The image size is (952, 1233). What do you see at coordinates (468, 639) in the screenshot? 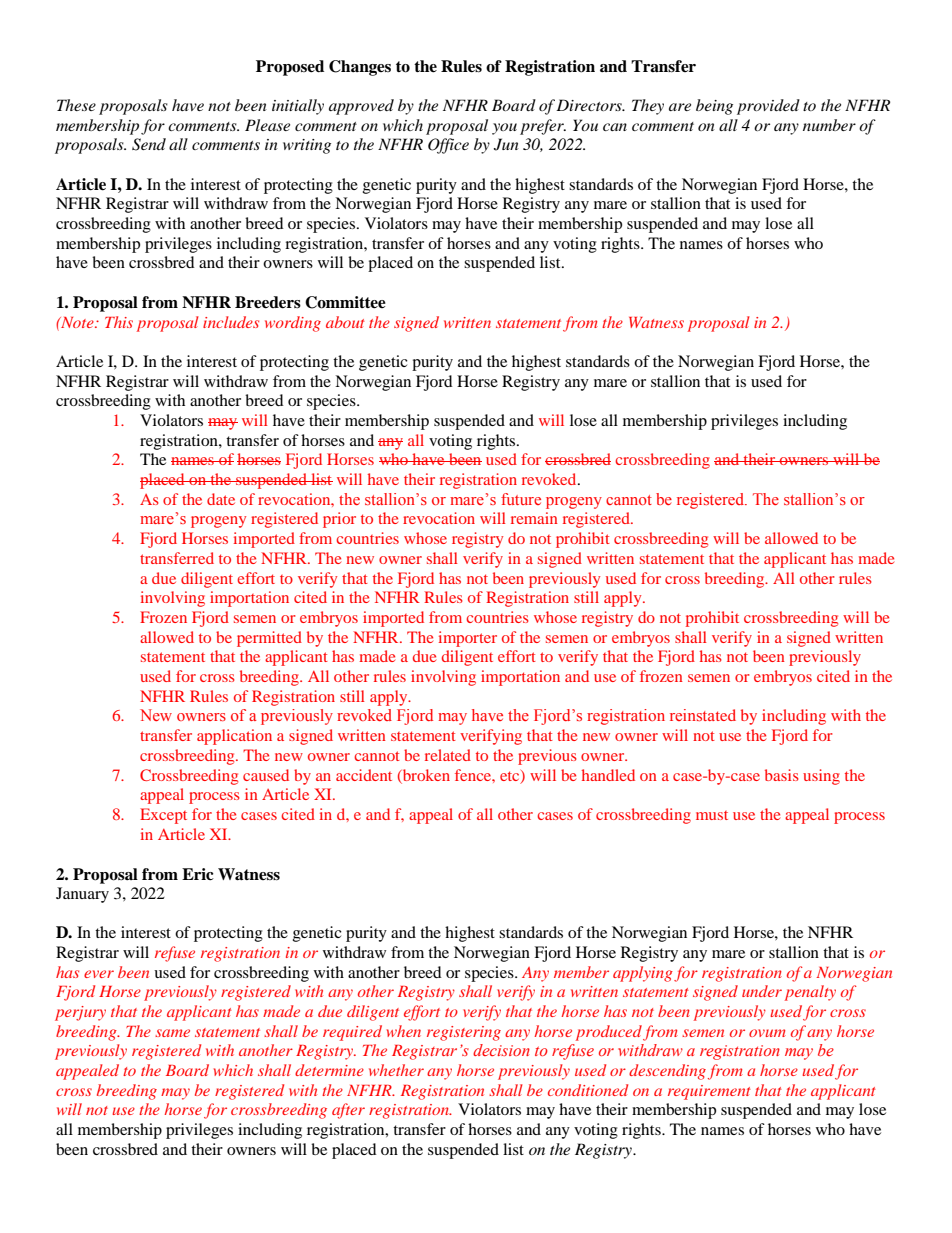
I see `importer` at bounding box center [468, 639].
